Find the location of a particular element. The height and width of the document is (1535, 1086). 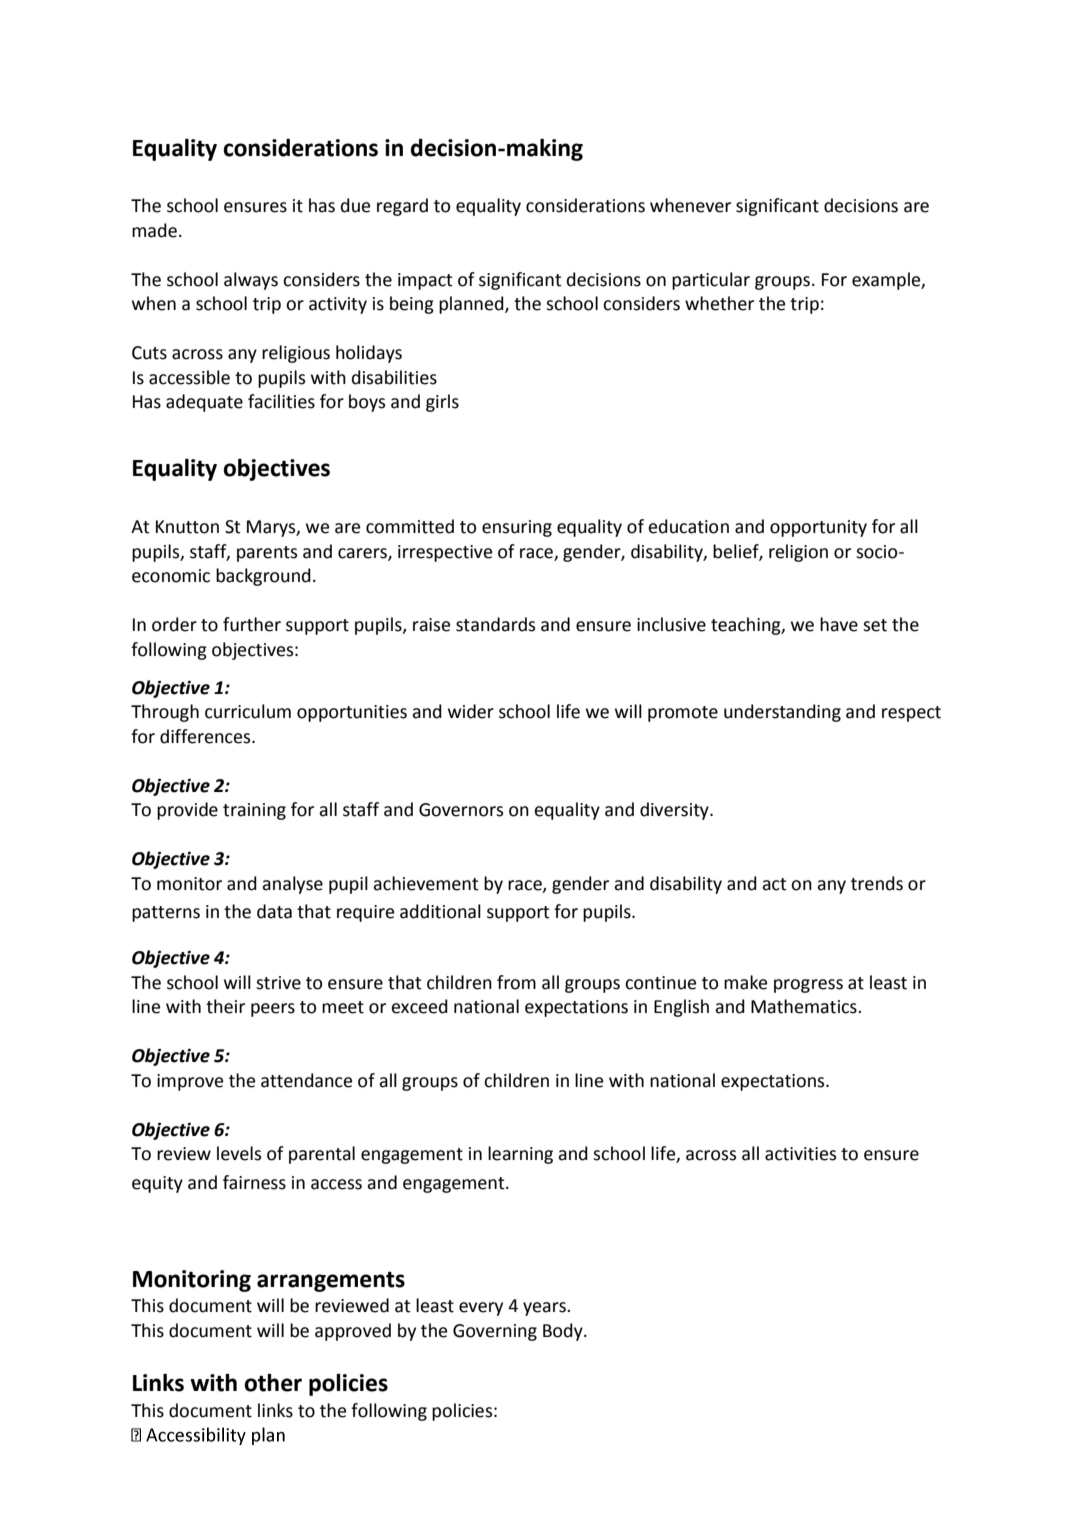

Governors is located at coordinates (461, 810).
